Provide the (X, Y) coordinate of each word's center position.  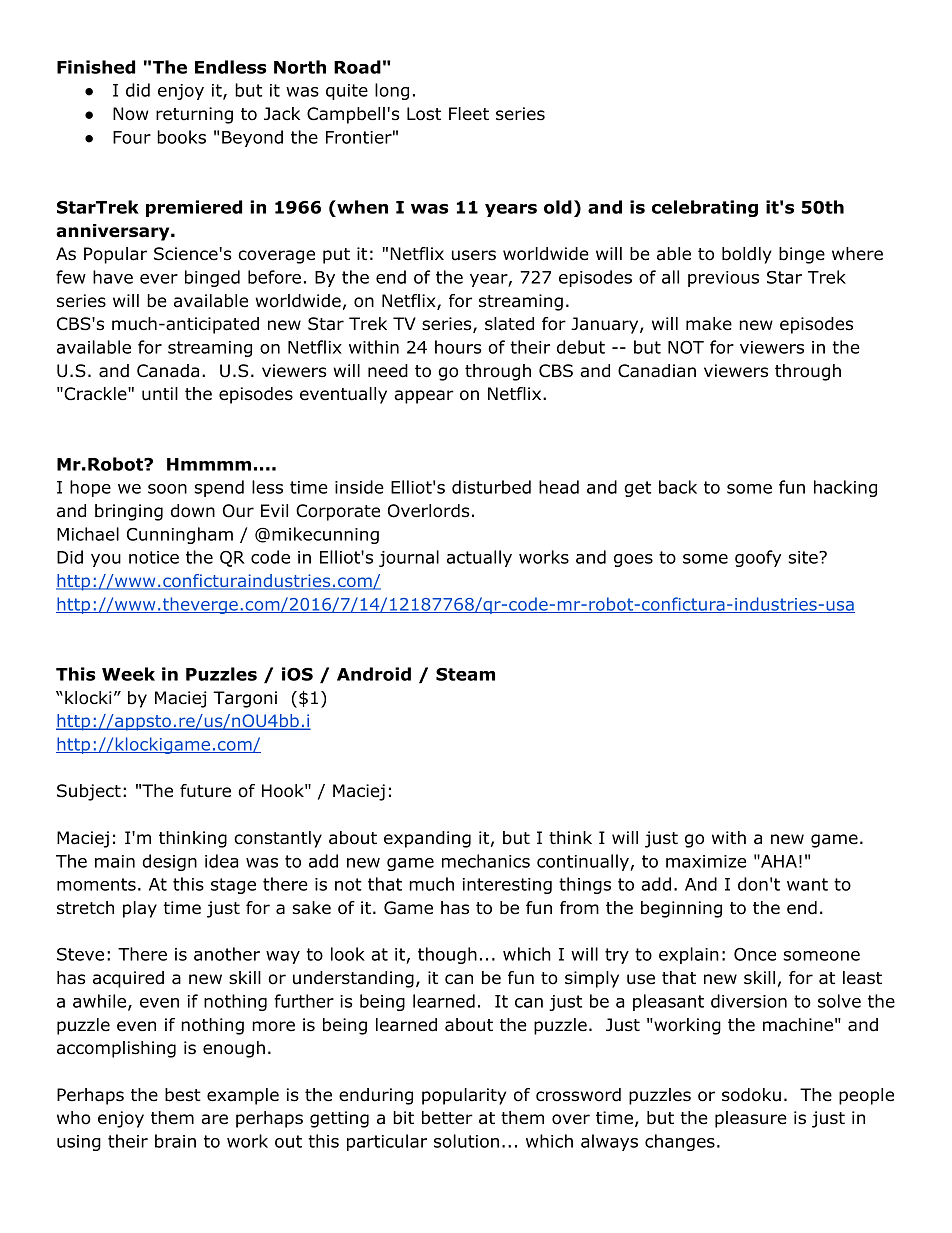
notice (154, 557)
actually (479, 558)
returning (194, 115)
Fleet (469, 114)
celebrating (705, 208)
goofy (758, 558)
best (183, 1095)
